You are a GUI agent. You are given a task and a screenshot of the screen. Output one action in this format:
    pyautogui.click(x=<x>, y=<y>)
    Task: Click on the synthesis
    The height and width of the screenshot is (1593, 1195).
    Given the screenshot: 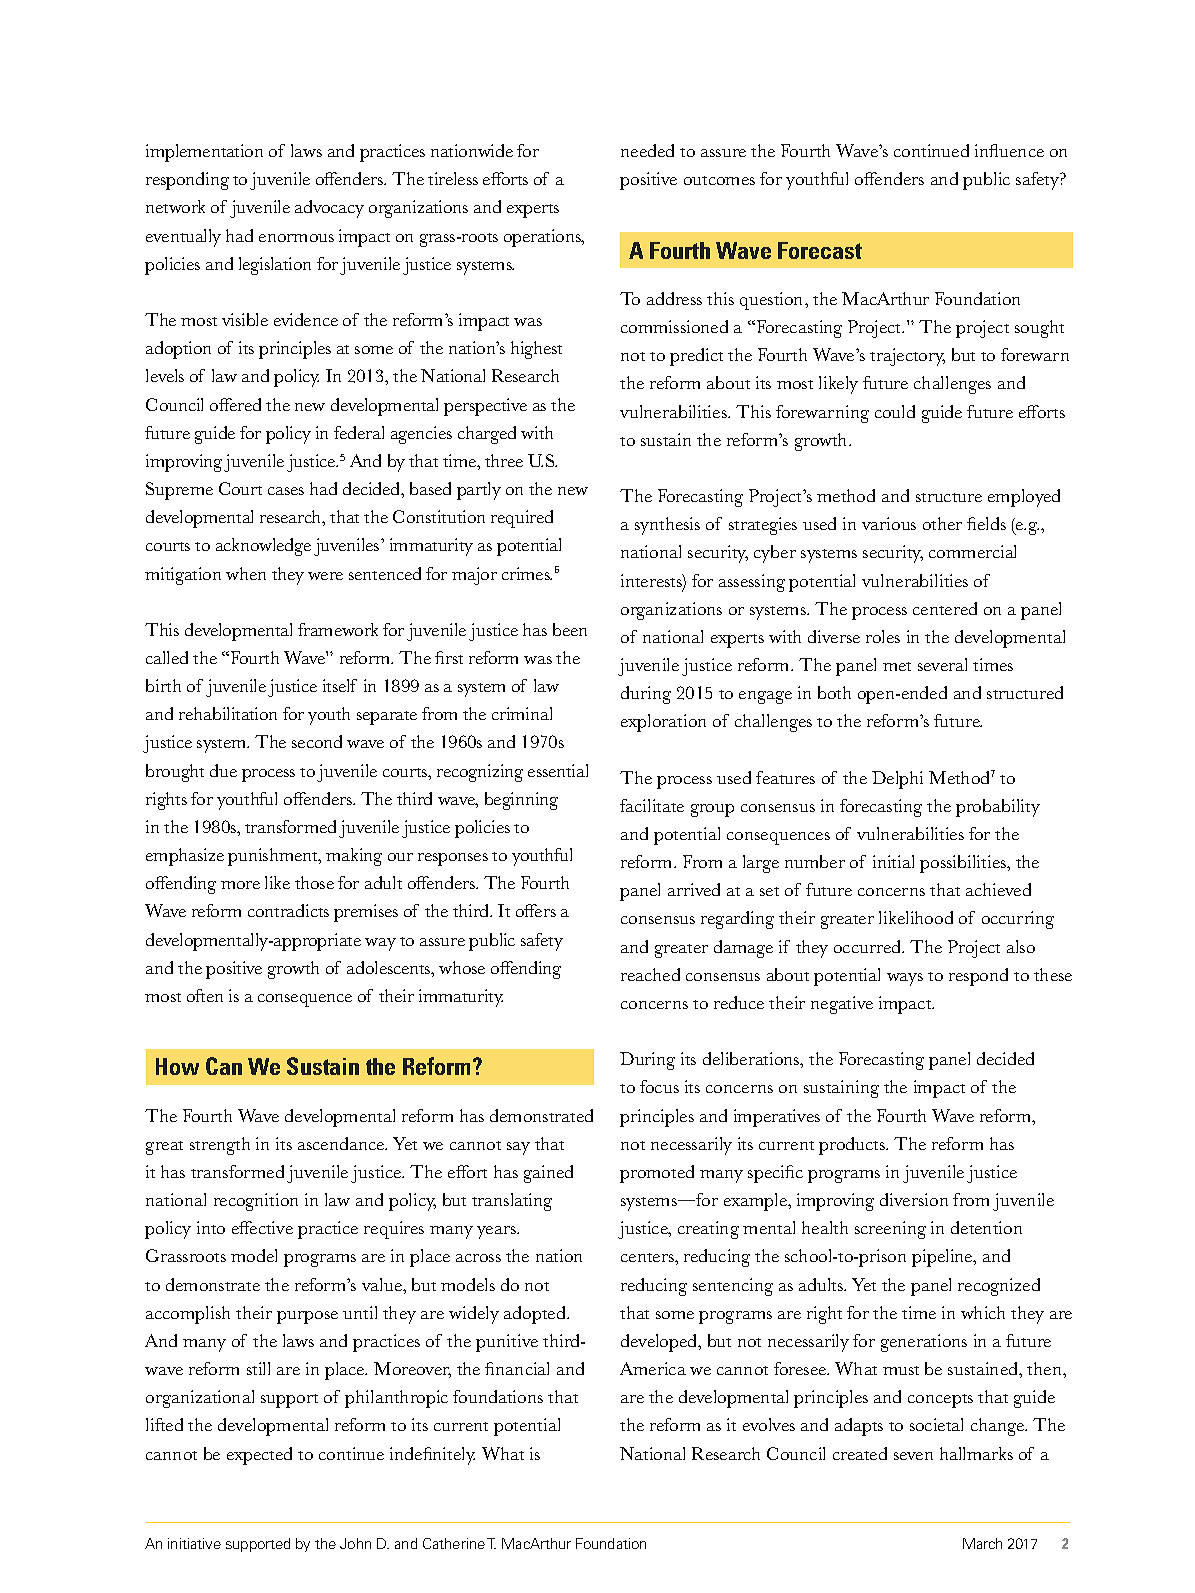 What is the action you would take?
    pyautogui.click(x=667, y=526)
